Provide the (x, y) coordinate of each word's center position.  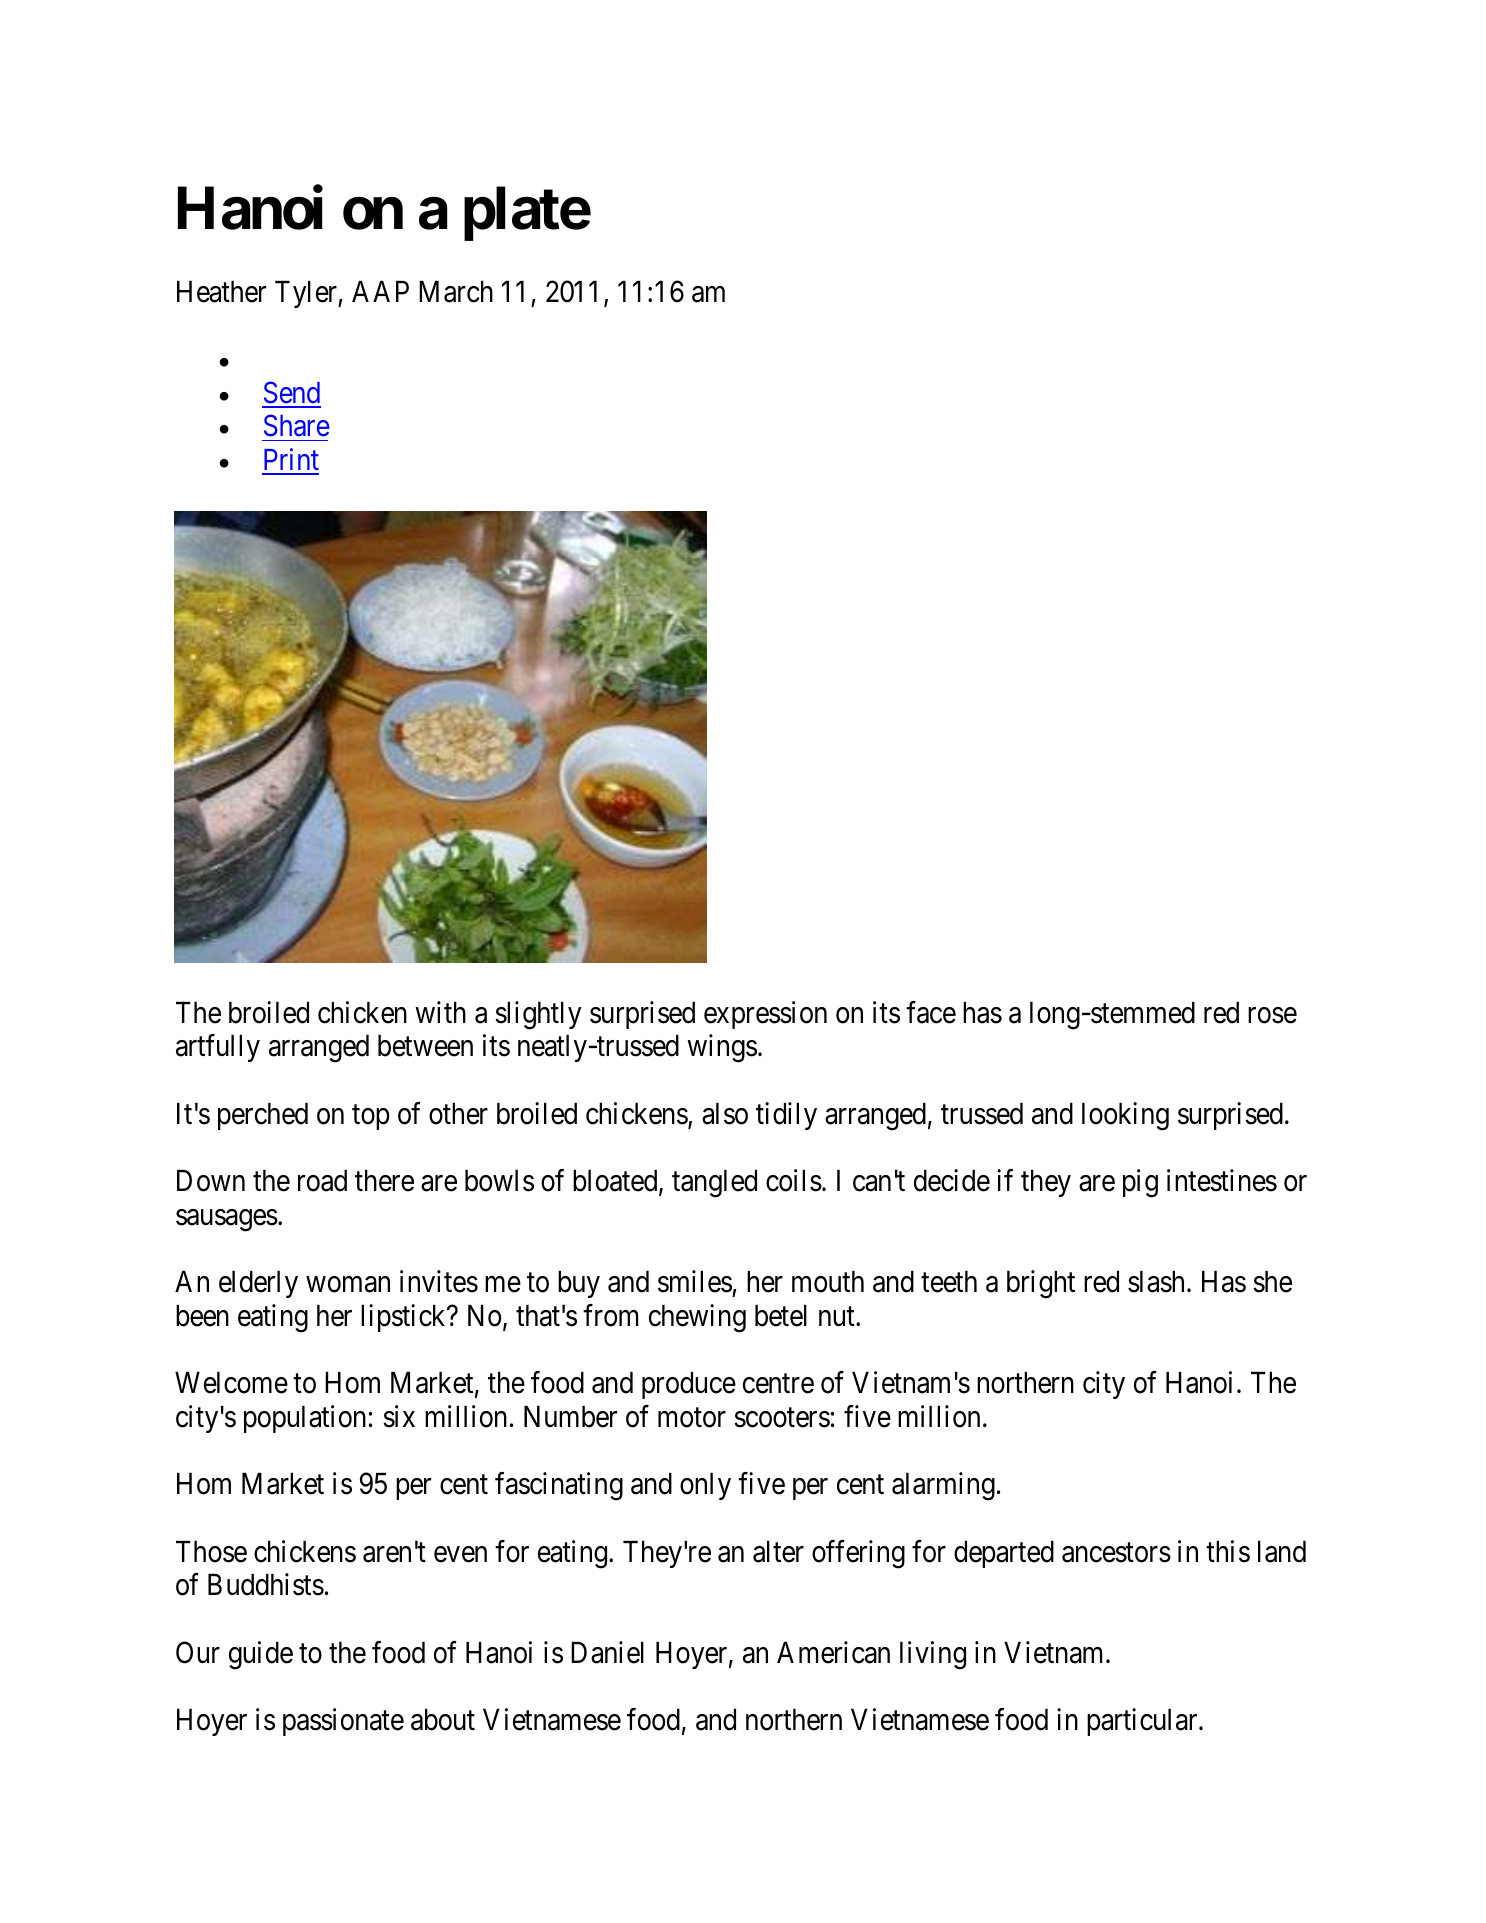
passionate (343, 1722)
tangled (714, 1184)
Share (297, 425)
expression (765, 1015)
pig (1140, 1183)
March (456, 292)
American (833, 1652)
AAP (380, 291)
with (440, 1012)
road (322, 1181)
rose (1272, 1016)
